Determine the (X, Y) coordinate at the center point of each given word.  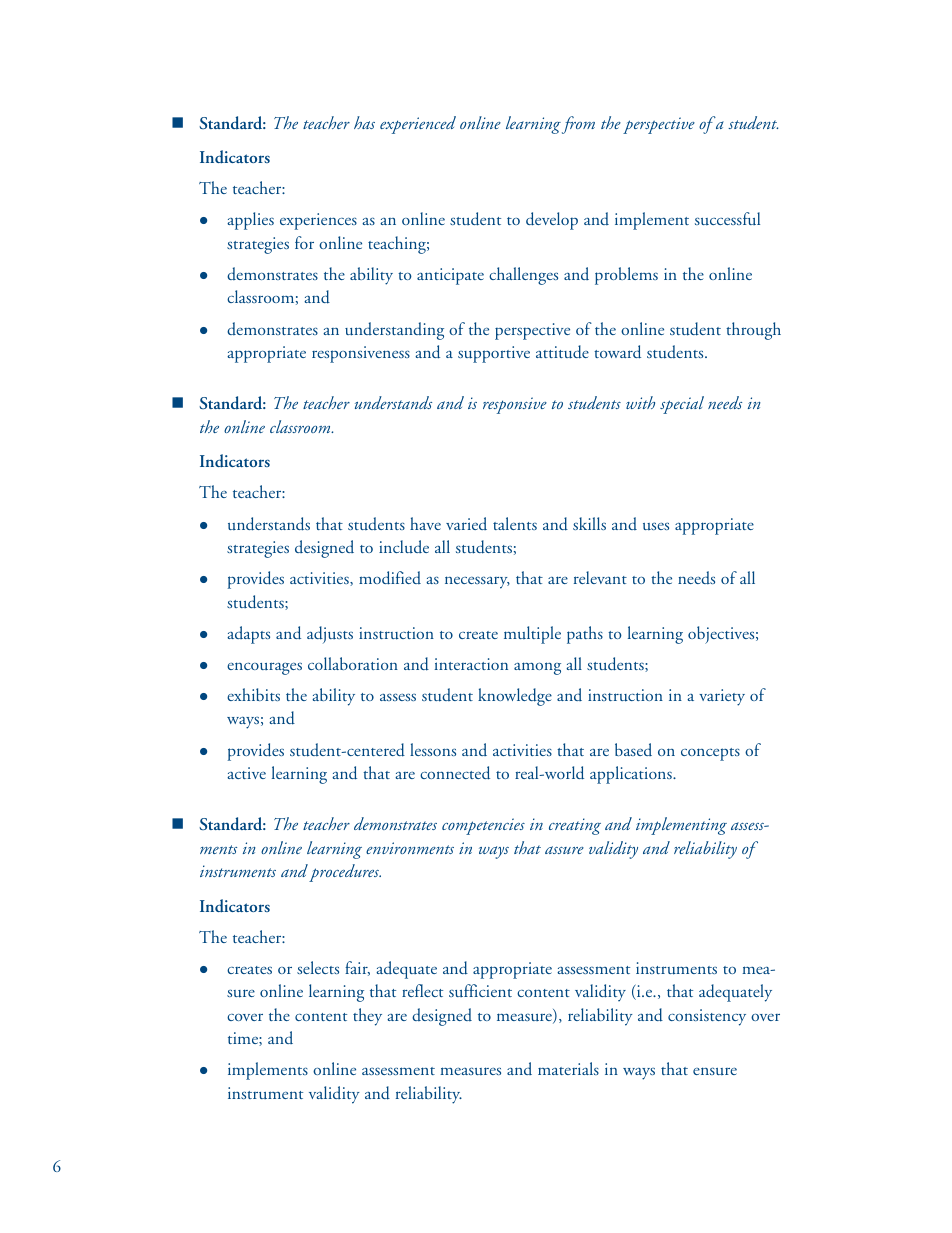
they (367, 1017)
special (682, 405)
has (364, 122)
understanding (394, 331)
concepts (710, 754)
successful (727, 219)
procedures (345, 873)
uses (656, 526)
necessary (477, 582)
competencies (483, 826)
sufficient (480, 990)
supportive (494, 354)
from (578, 125)
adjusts (330, 635)
